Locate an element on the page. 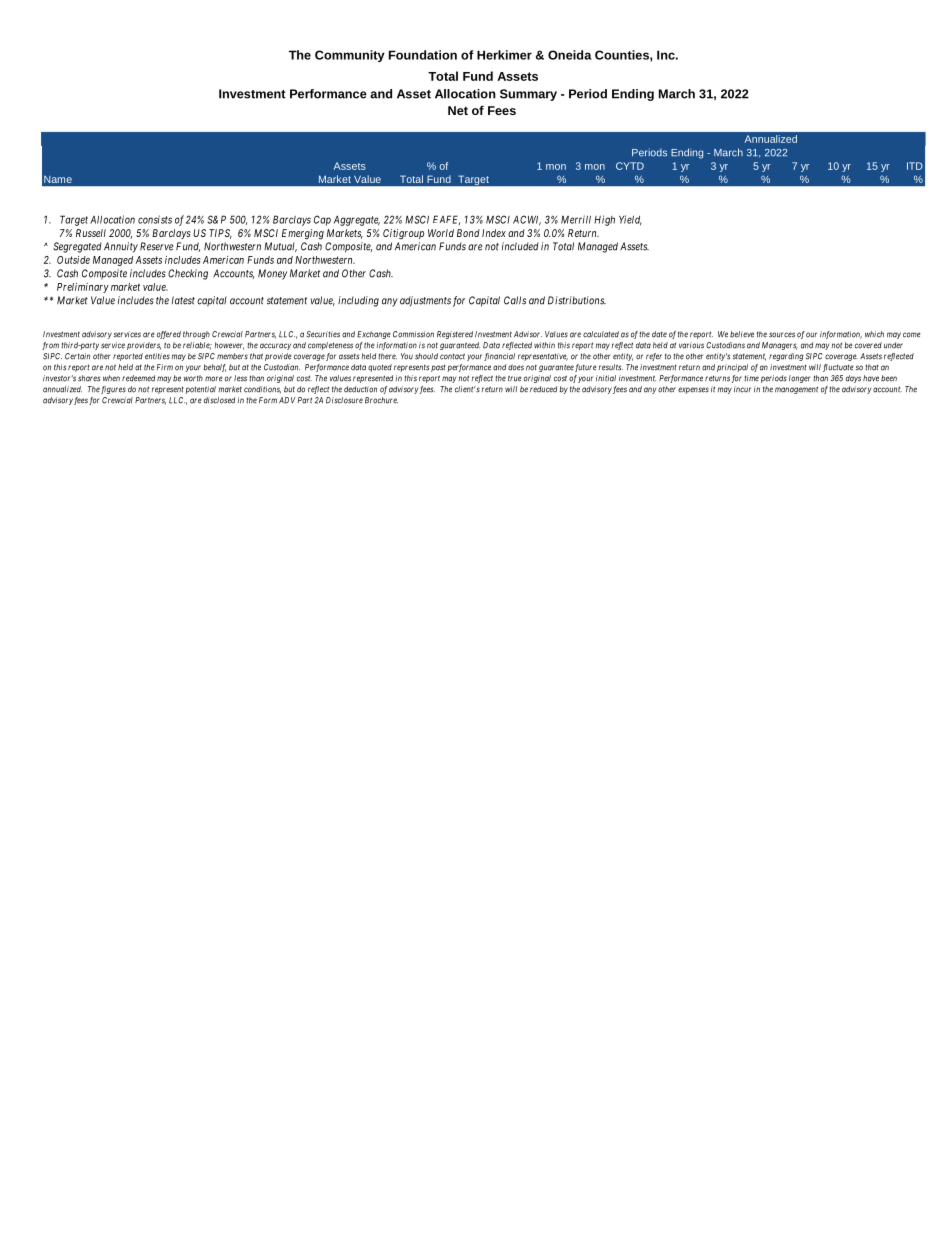 Image resolution: width=952 pixels, height=1233 pixels. Merrill is located at coordinates (576, 219).
